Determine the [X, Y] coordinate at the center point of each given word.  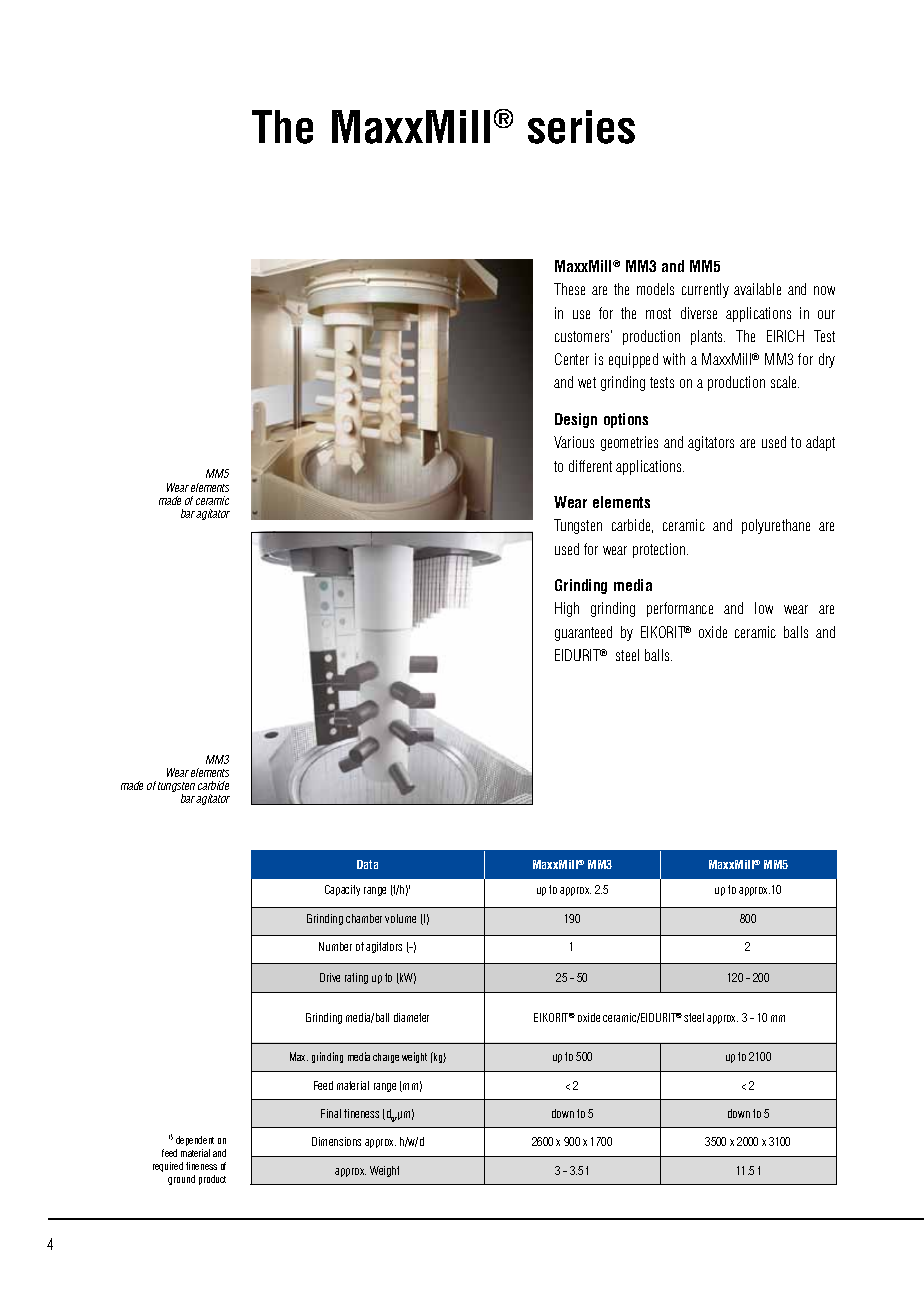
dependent [195, 1141]
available [757, 289]
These [569, 289]
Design [576, 420]
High [567, 609]
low [764, 608]
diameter [411, 1017]
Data [367, 864]
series [581, 127]
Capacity [342, 890]
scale [785, 382]
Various [574, 442]
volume [400, 918]
